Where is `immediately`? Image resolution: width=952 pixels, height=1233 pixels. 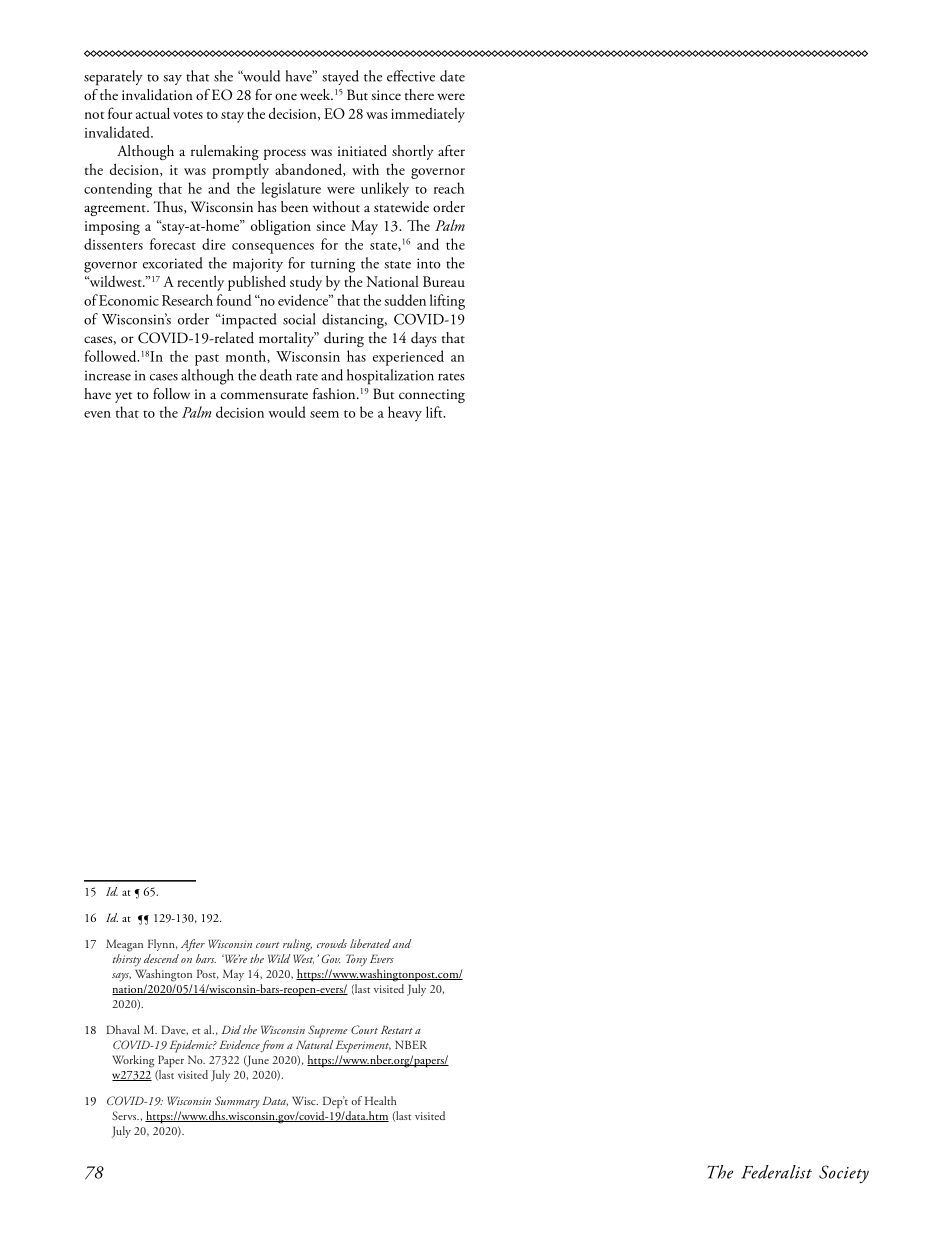 immediately is located at coordinates (428, 115).
